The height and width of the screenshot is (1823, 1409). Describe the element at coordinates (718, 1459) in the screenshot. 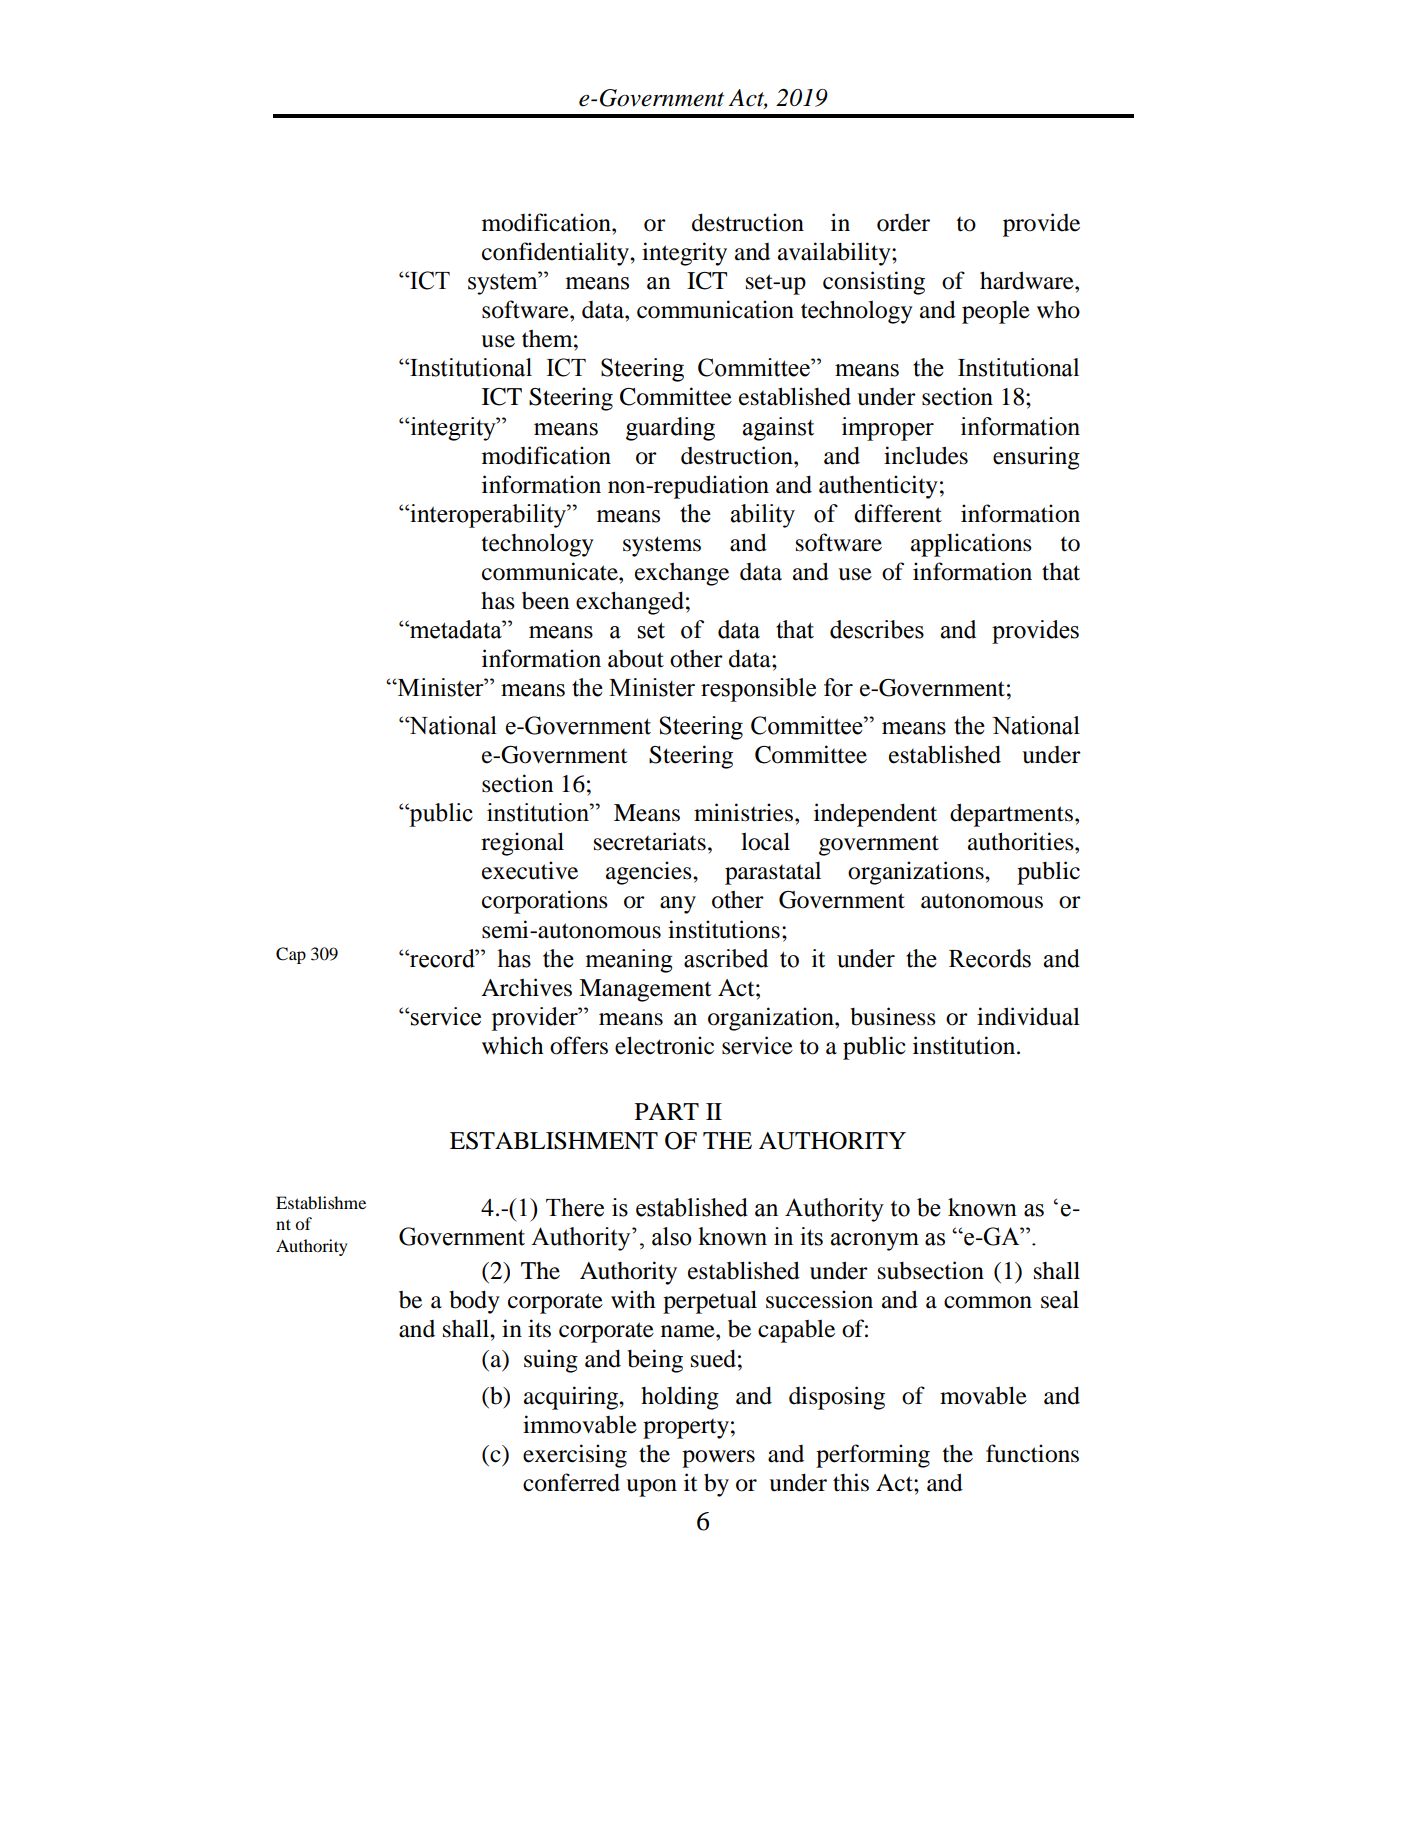

I see `powers` at that location.
